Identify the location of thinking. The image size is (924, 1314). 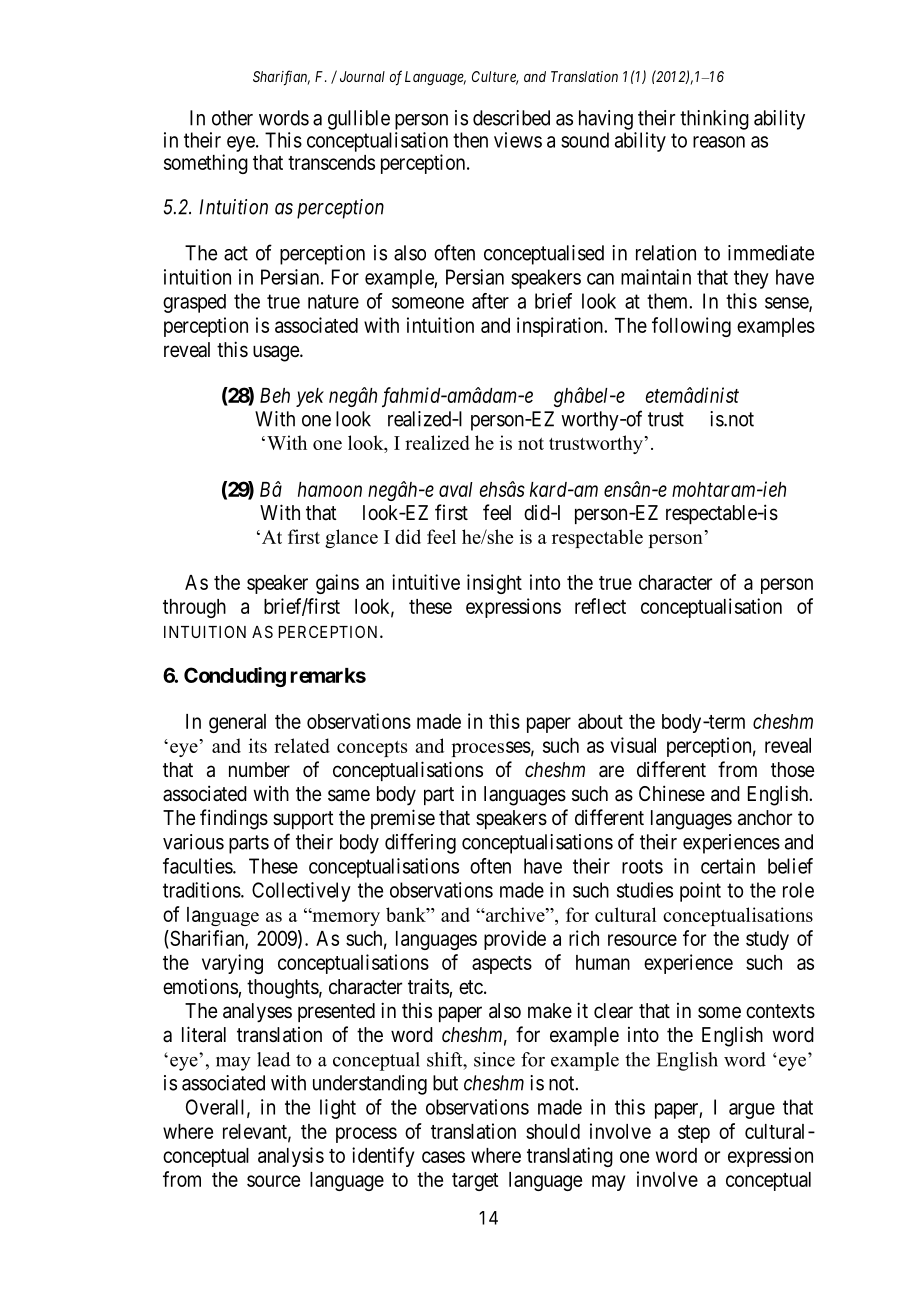
(714, 120).
